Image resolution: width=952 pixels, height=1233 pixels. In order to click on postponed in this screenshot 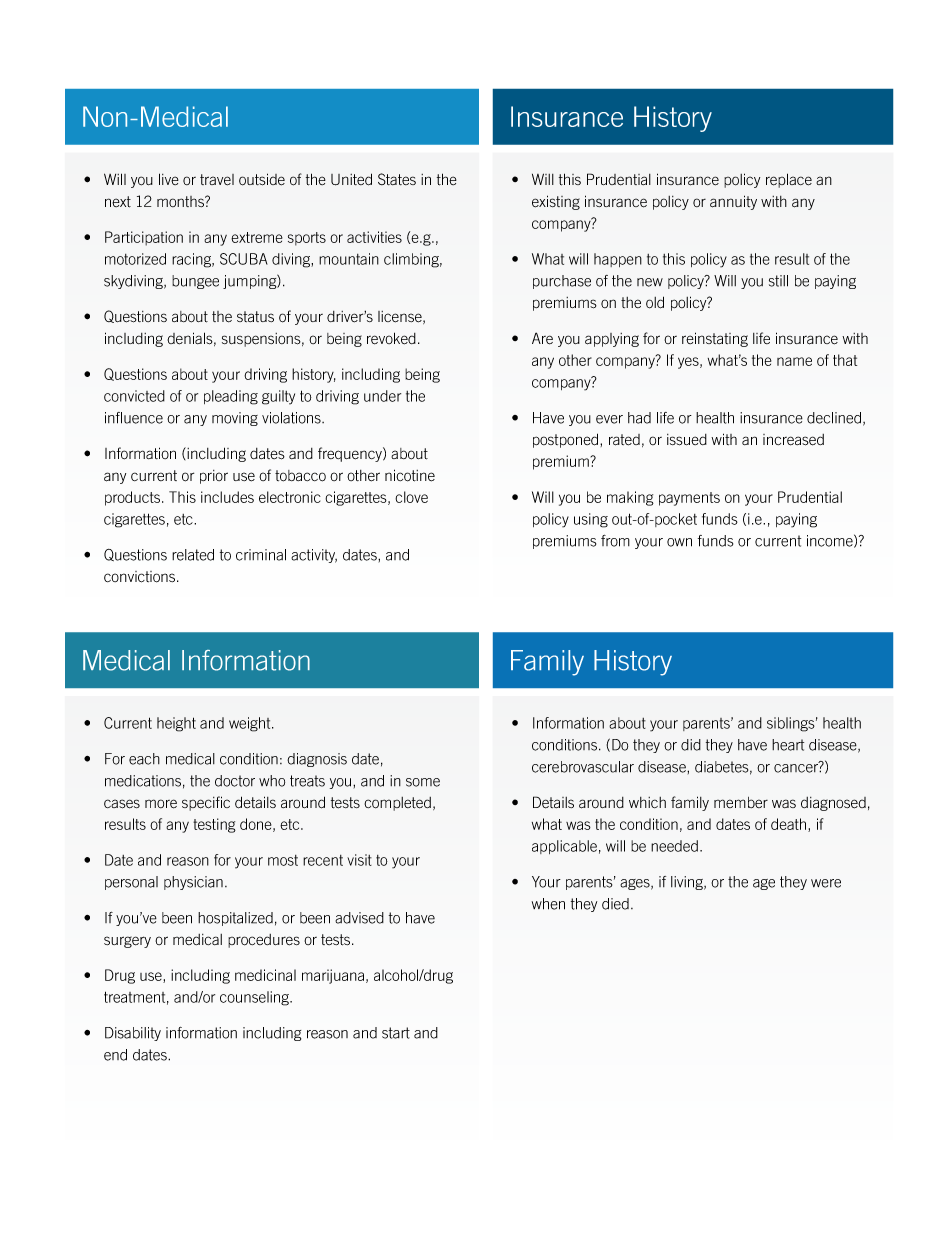, I will do `click(567, 440)`.
